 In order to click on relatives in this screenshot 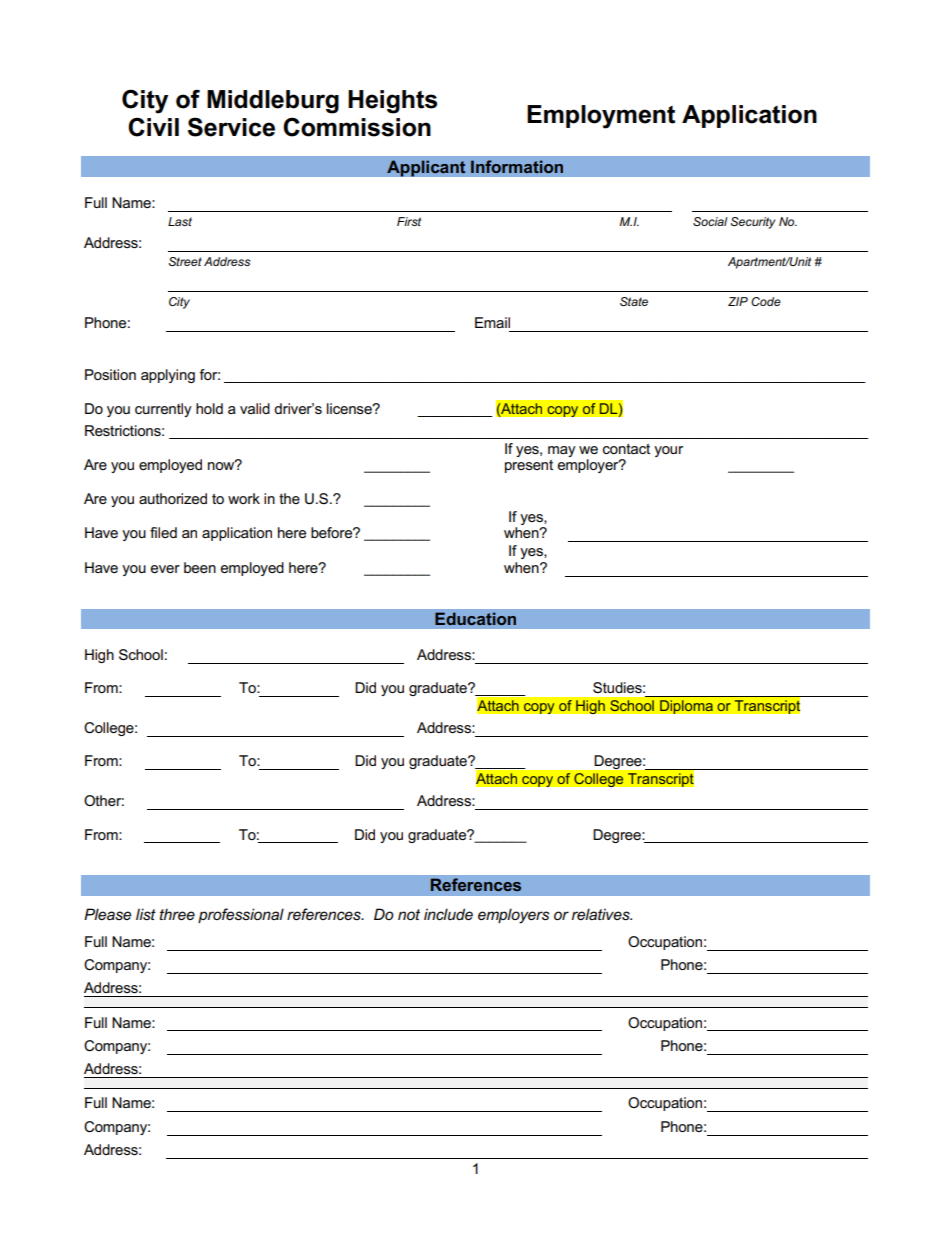, I will do `click(602, 914)`.
